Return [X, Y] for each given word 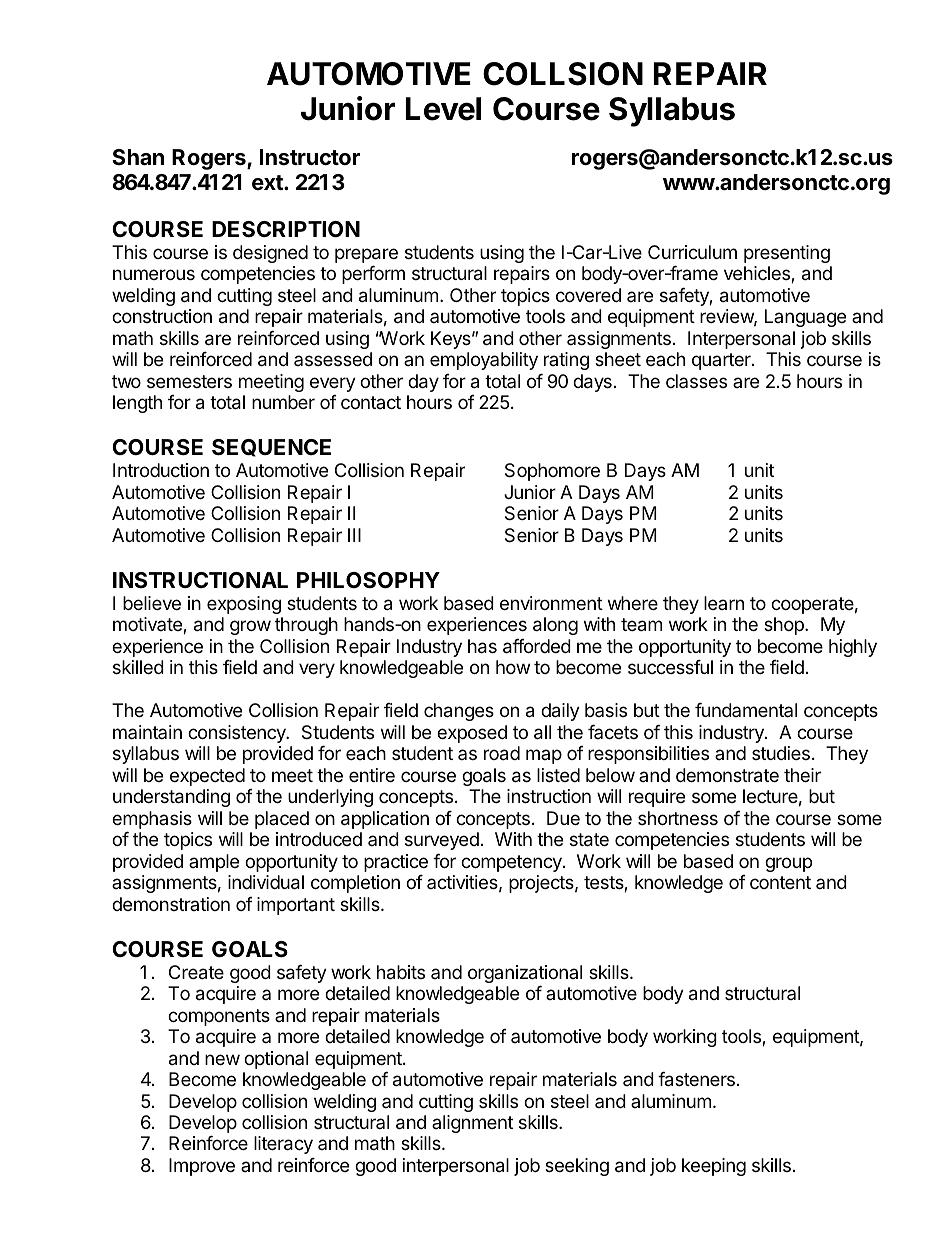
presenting [787, 254]
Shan [138, 157]
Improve [202, 1167]
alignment [472, 1124]
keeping [714, 1167]
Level [443, 109]
